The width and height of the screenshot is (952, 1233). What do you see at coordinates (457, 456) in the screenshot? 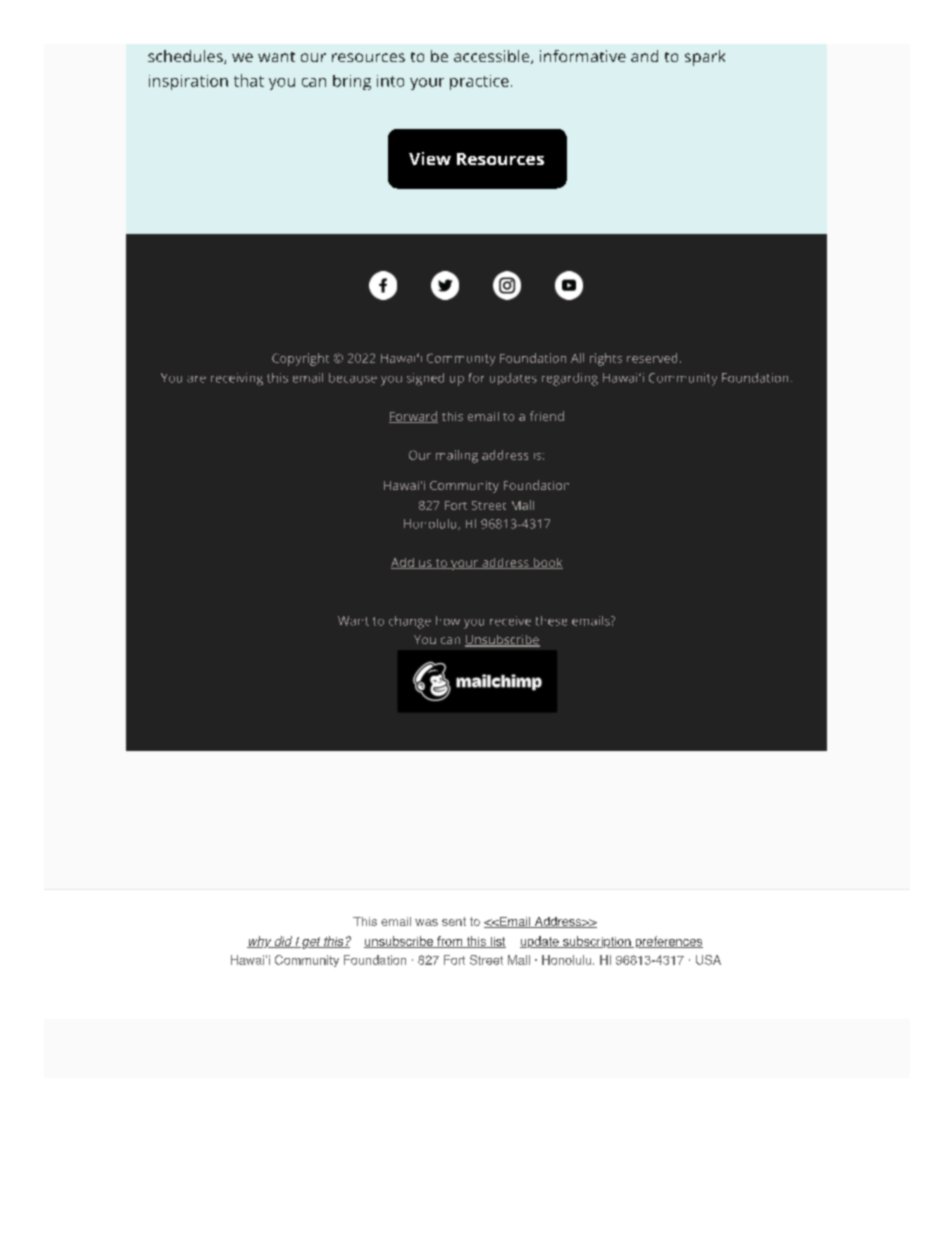
I see `mailing` at bounding box center [457, 456].
